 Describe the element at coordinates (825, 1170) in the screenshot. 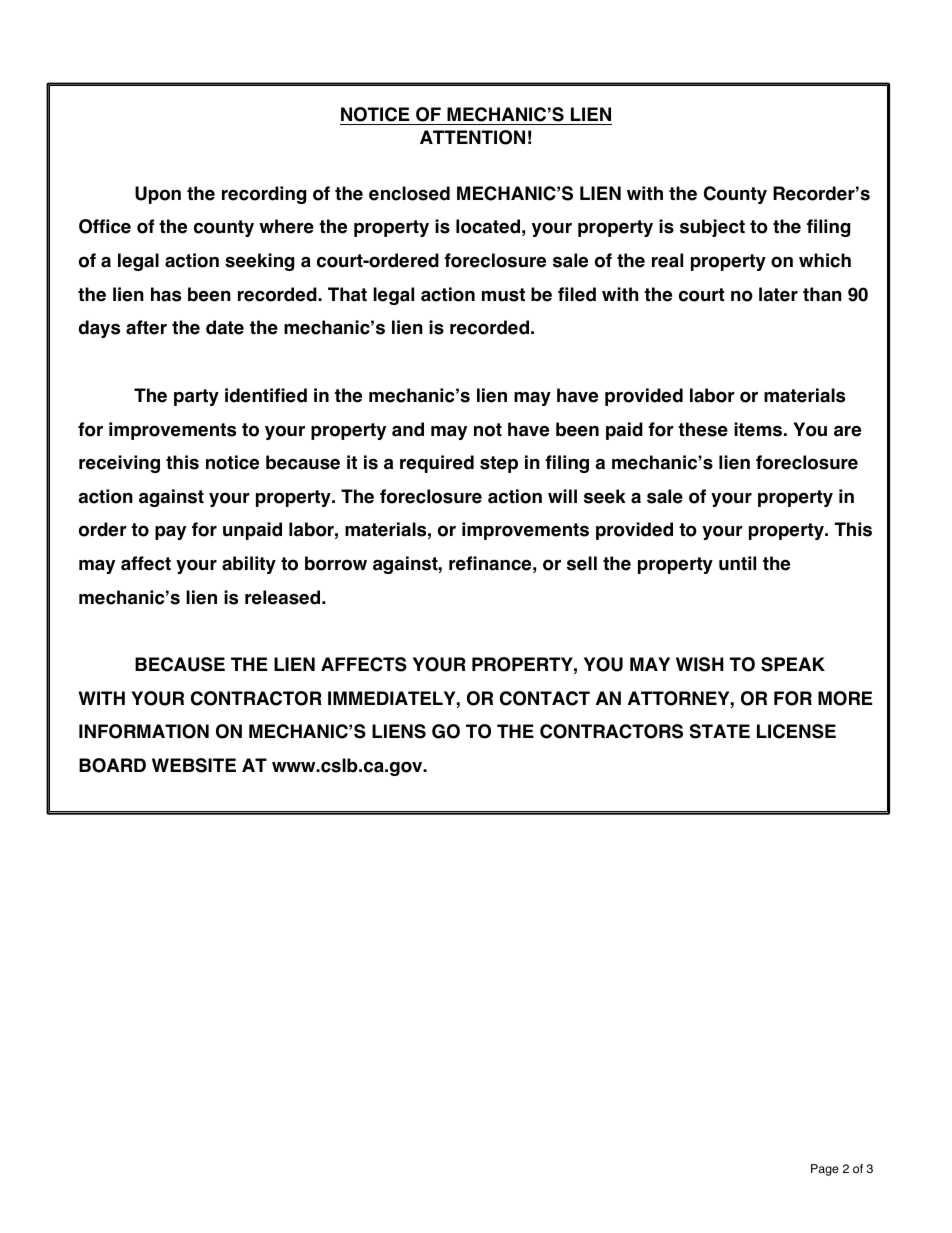

I see `Page` at that location.
